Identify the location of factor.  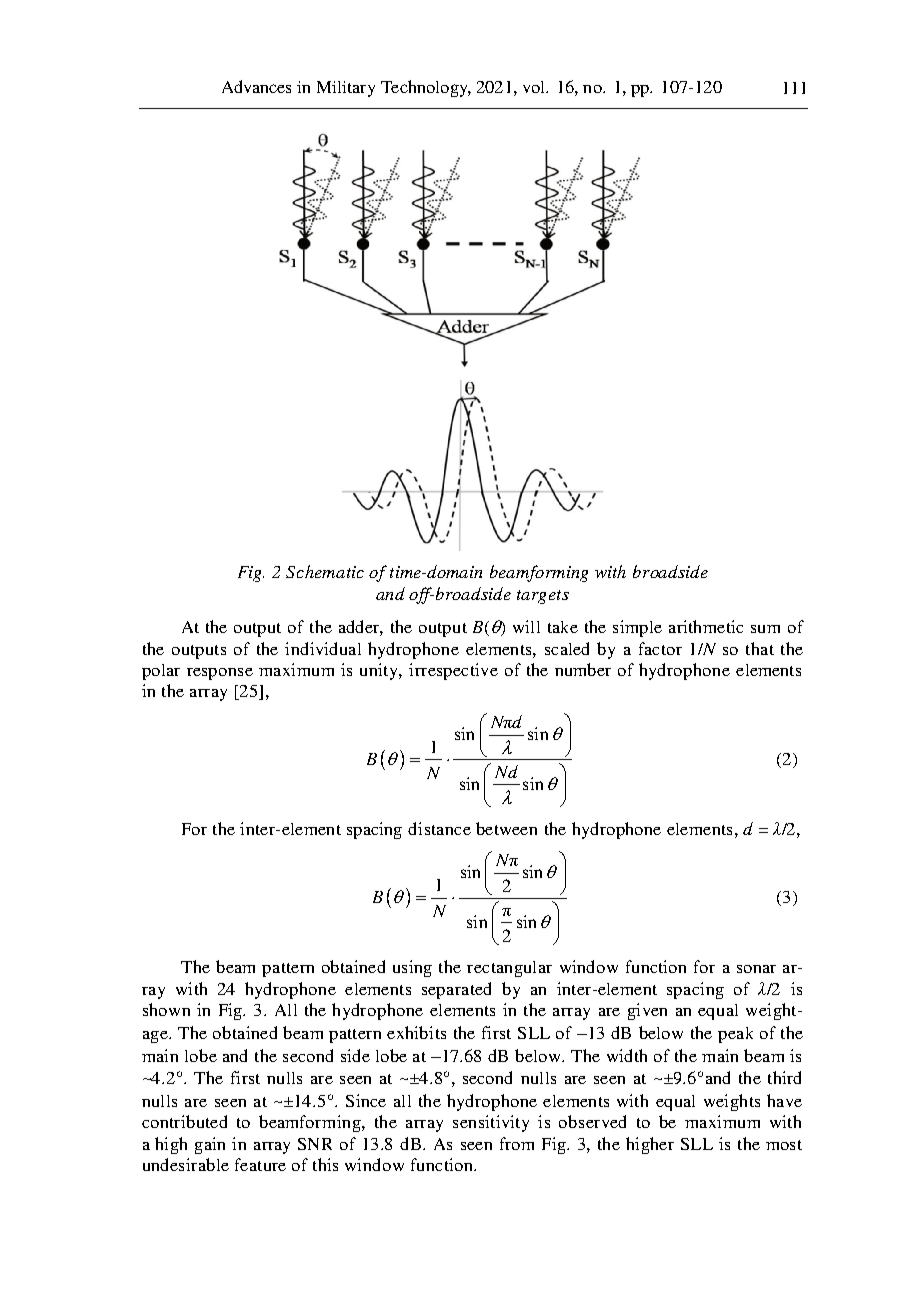
(660, 648).
